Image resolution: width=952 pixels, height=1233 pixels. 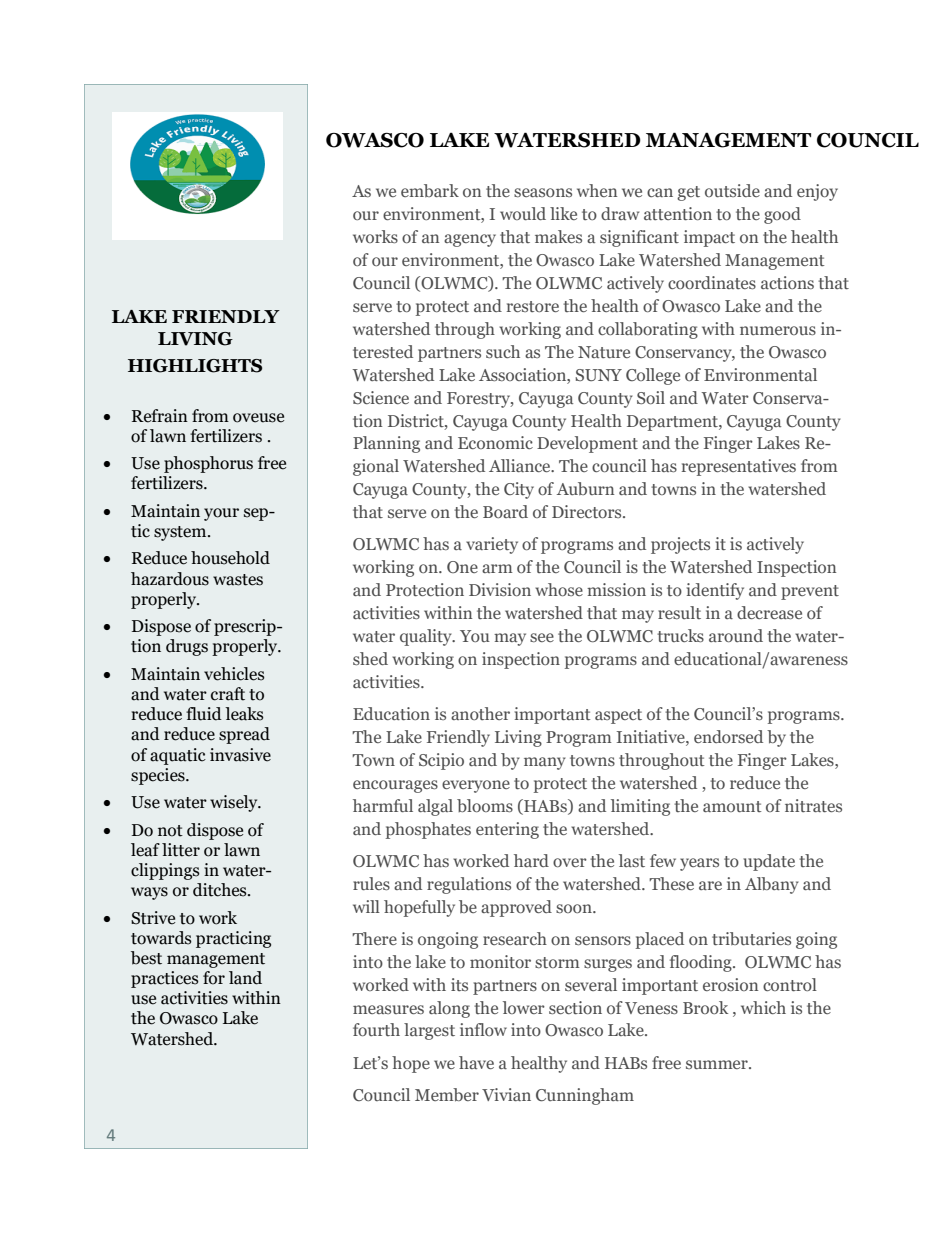 I want to click on quality, so click(x=427, y=637).
